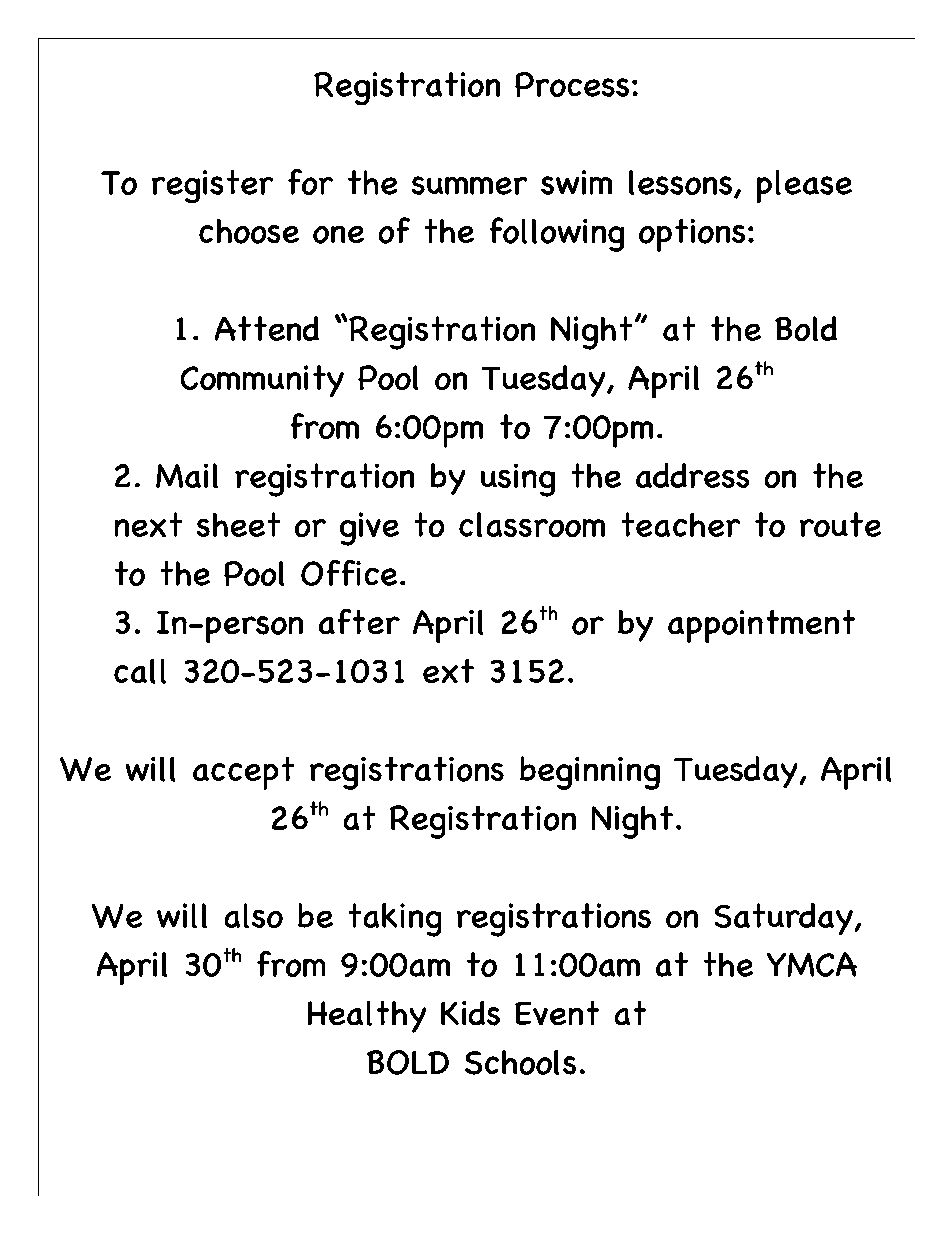  I want to click on Process, so click(572, 84).
